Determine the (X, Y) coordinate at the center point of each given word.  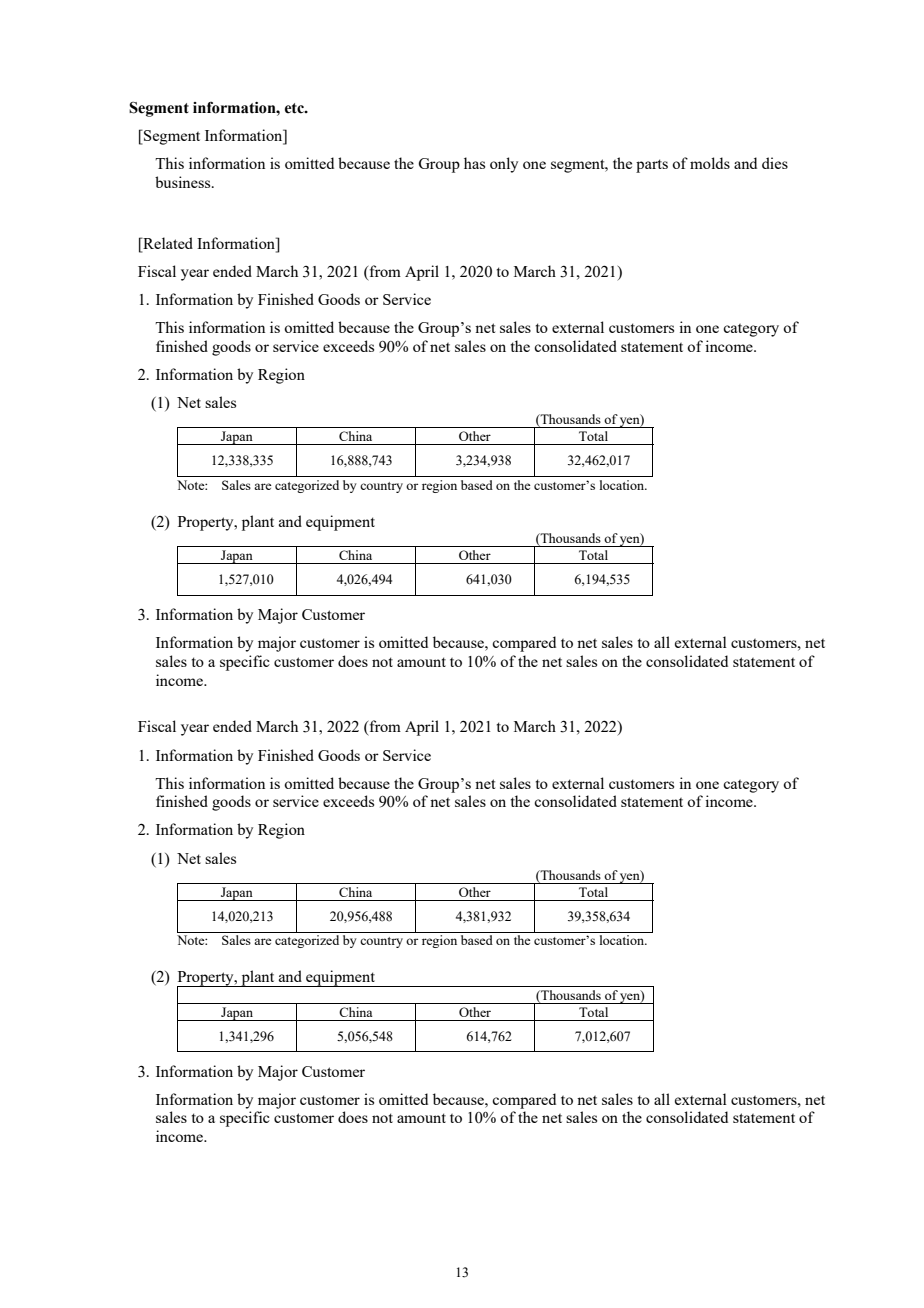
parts (652, 166)
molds (710, 163)
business (184, 182)
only (504, 165)
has (474, 163)
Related (167, 243)
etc (295, 108)
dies (775, 163)
